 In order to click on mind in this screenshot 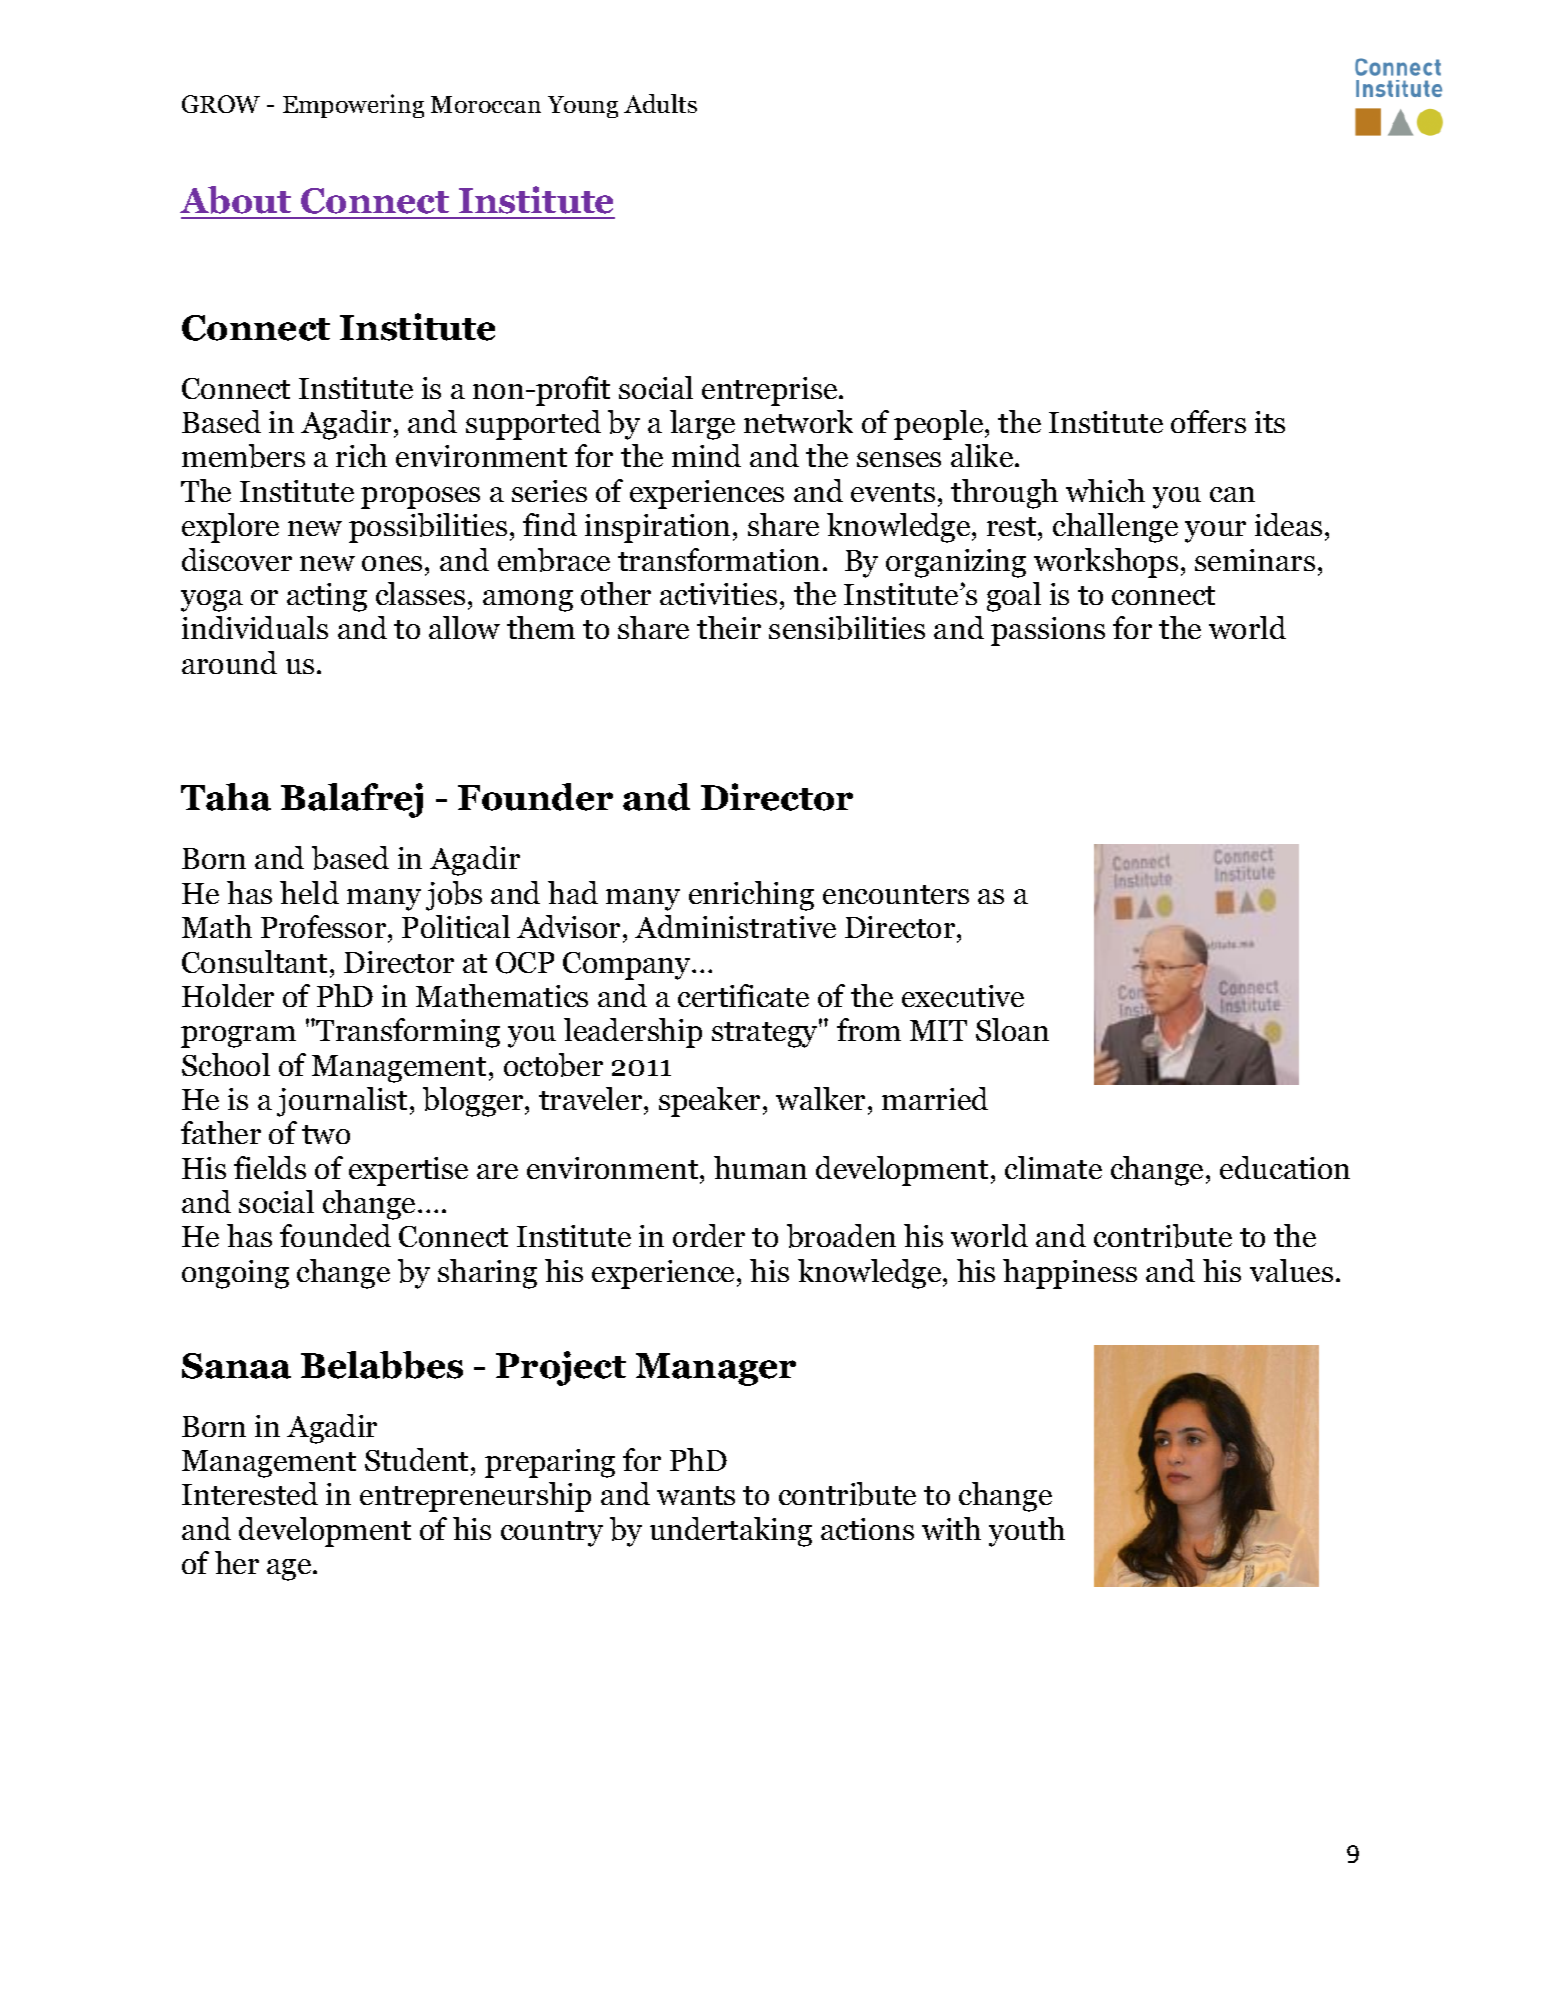, I will do `click(706, 455)`.
